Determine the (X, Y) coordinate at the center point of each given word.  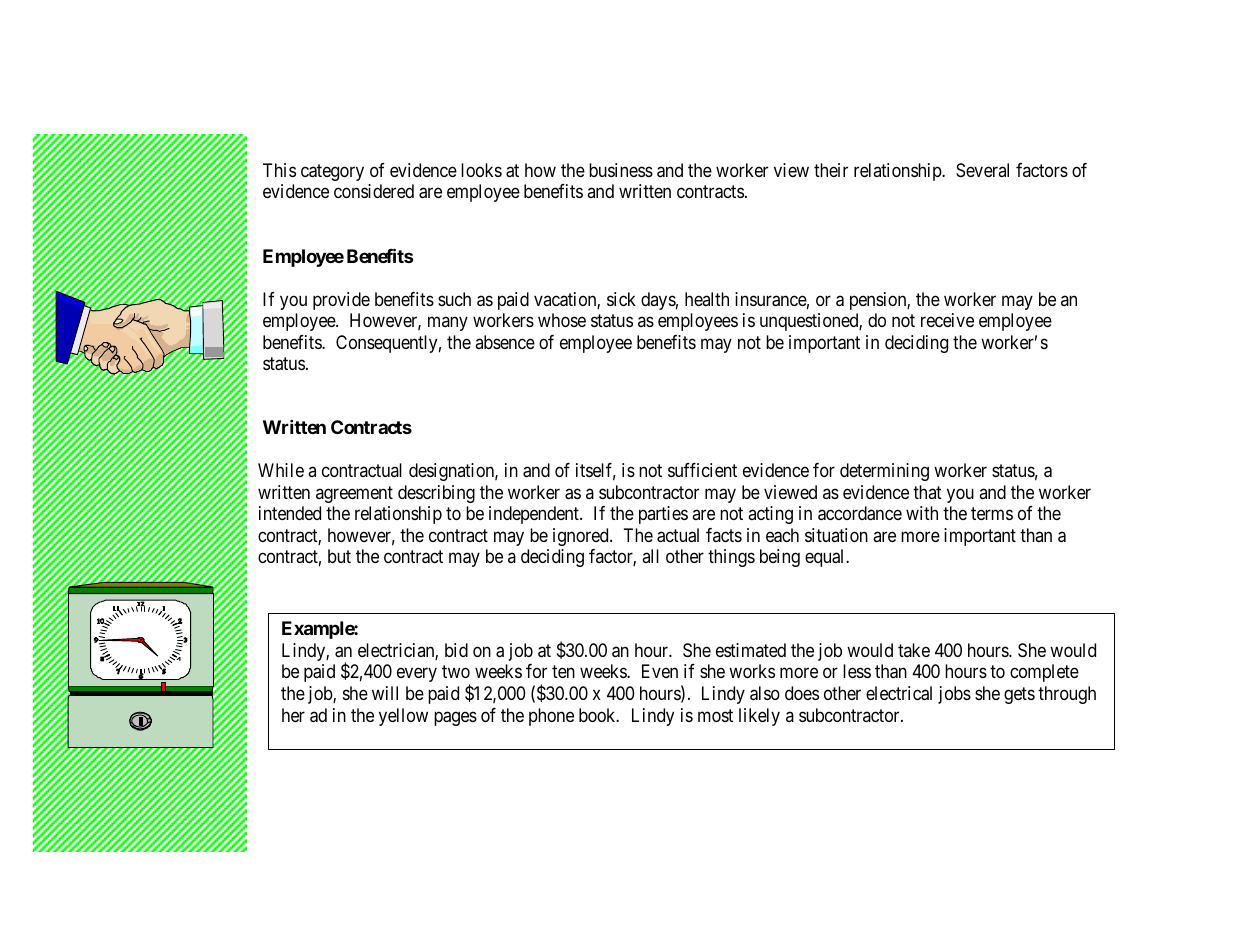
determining (884, 472)
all (650, 556)
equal (826, 558)
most (715, 715)
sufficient (702, 470)
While (281, 470)
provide (341, 301)
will (385, 693)
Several (982, 170)
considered (374, 191)
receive (947, 320)
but (339, 556)
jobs (954, 695)
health (707, 299)
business (621, 170)
